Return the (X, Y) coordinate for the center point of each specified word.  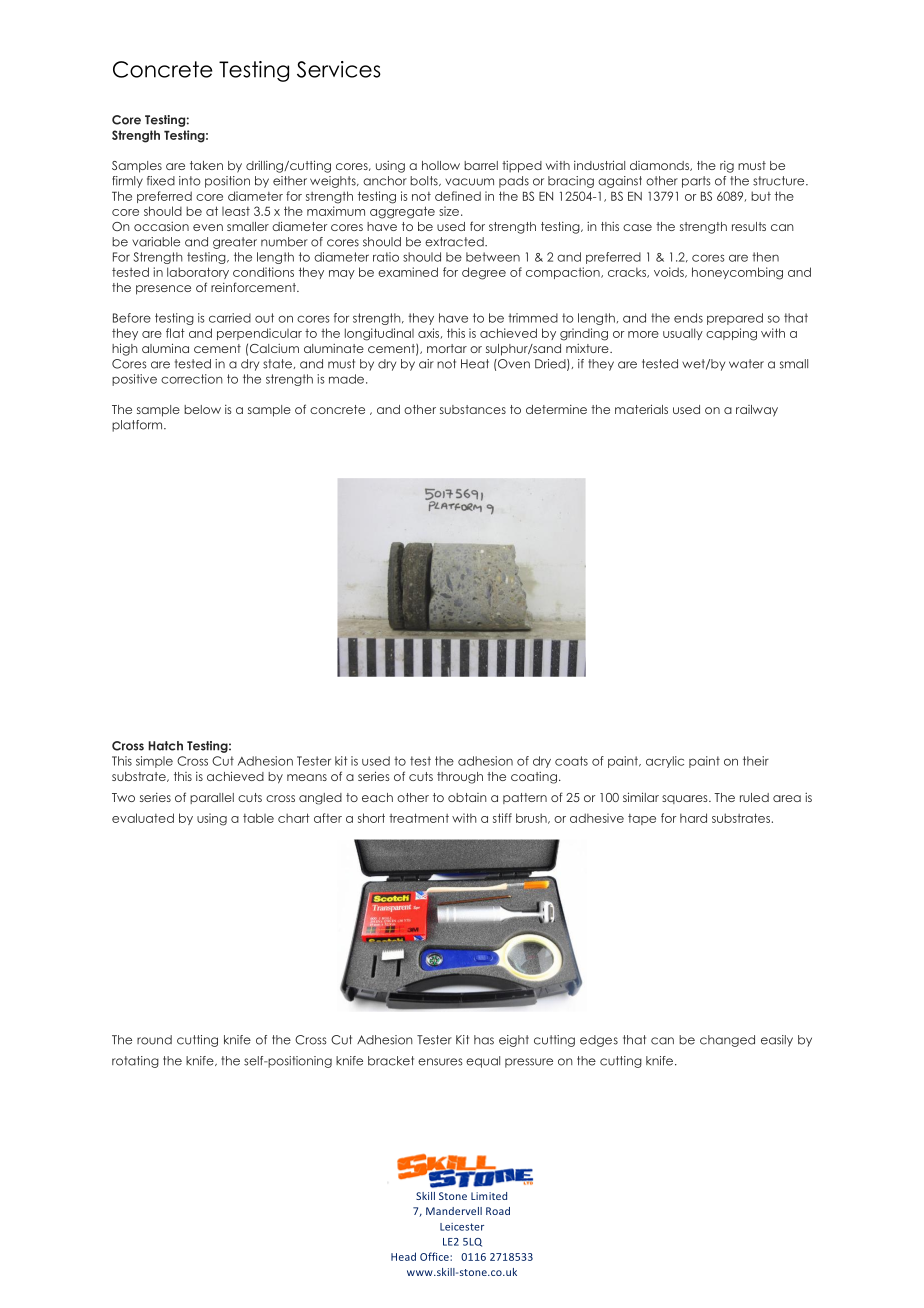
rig (727, 167)
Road (498, 1211)
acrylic (665, 762)
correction (192, 379)
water (746, 364)
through (460, 778)
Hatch (165, 746)
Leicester (462, 1227)
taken (206, 165)
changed (727, 1041)
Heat (475, 364)
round (154, 1040)
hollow (441, 165)
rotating (135, 1062)
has (484, 1040)
